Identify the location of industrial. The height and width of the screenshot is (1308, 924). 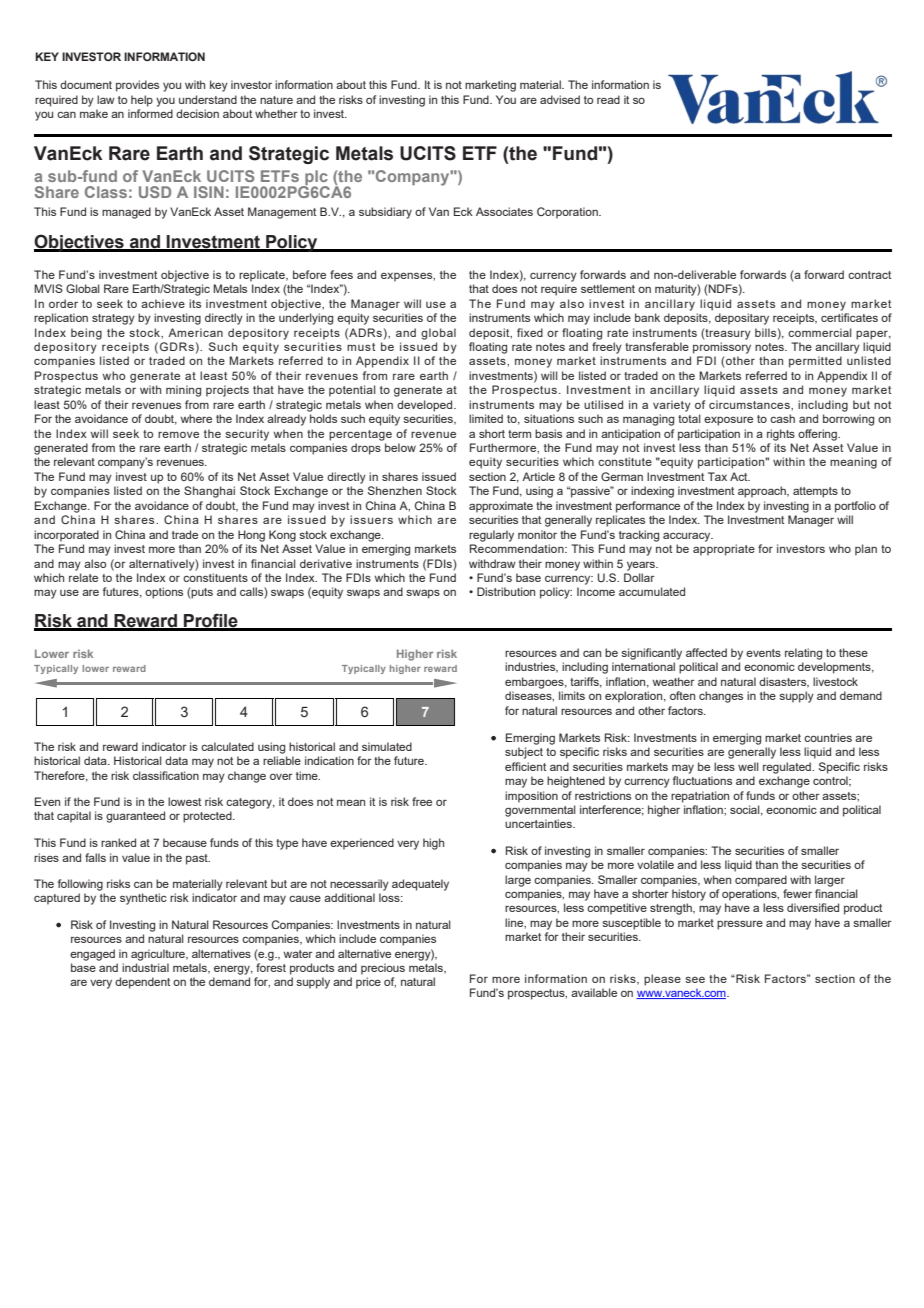
(145, 967).
